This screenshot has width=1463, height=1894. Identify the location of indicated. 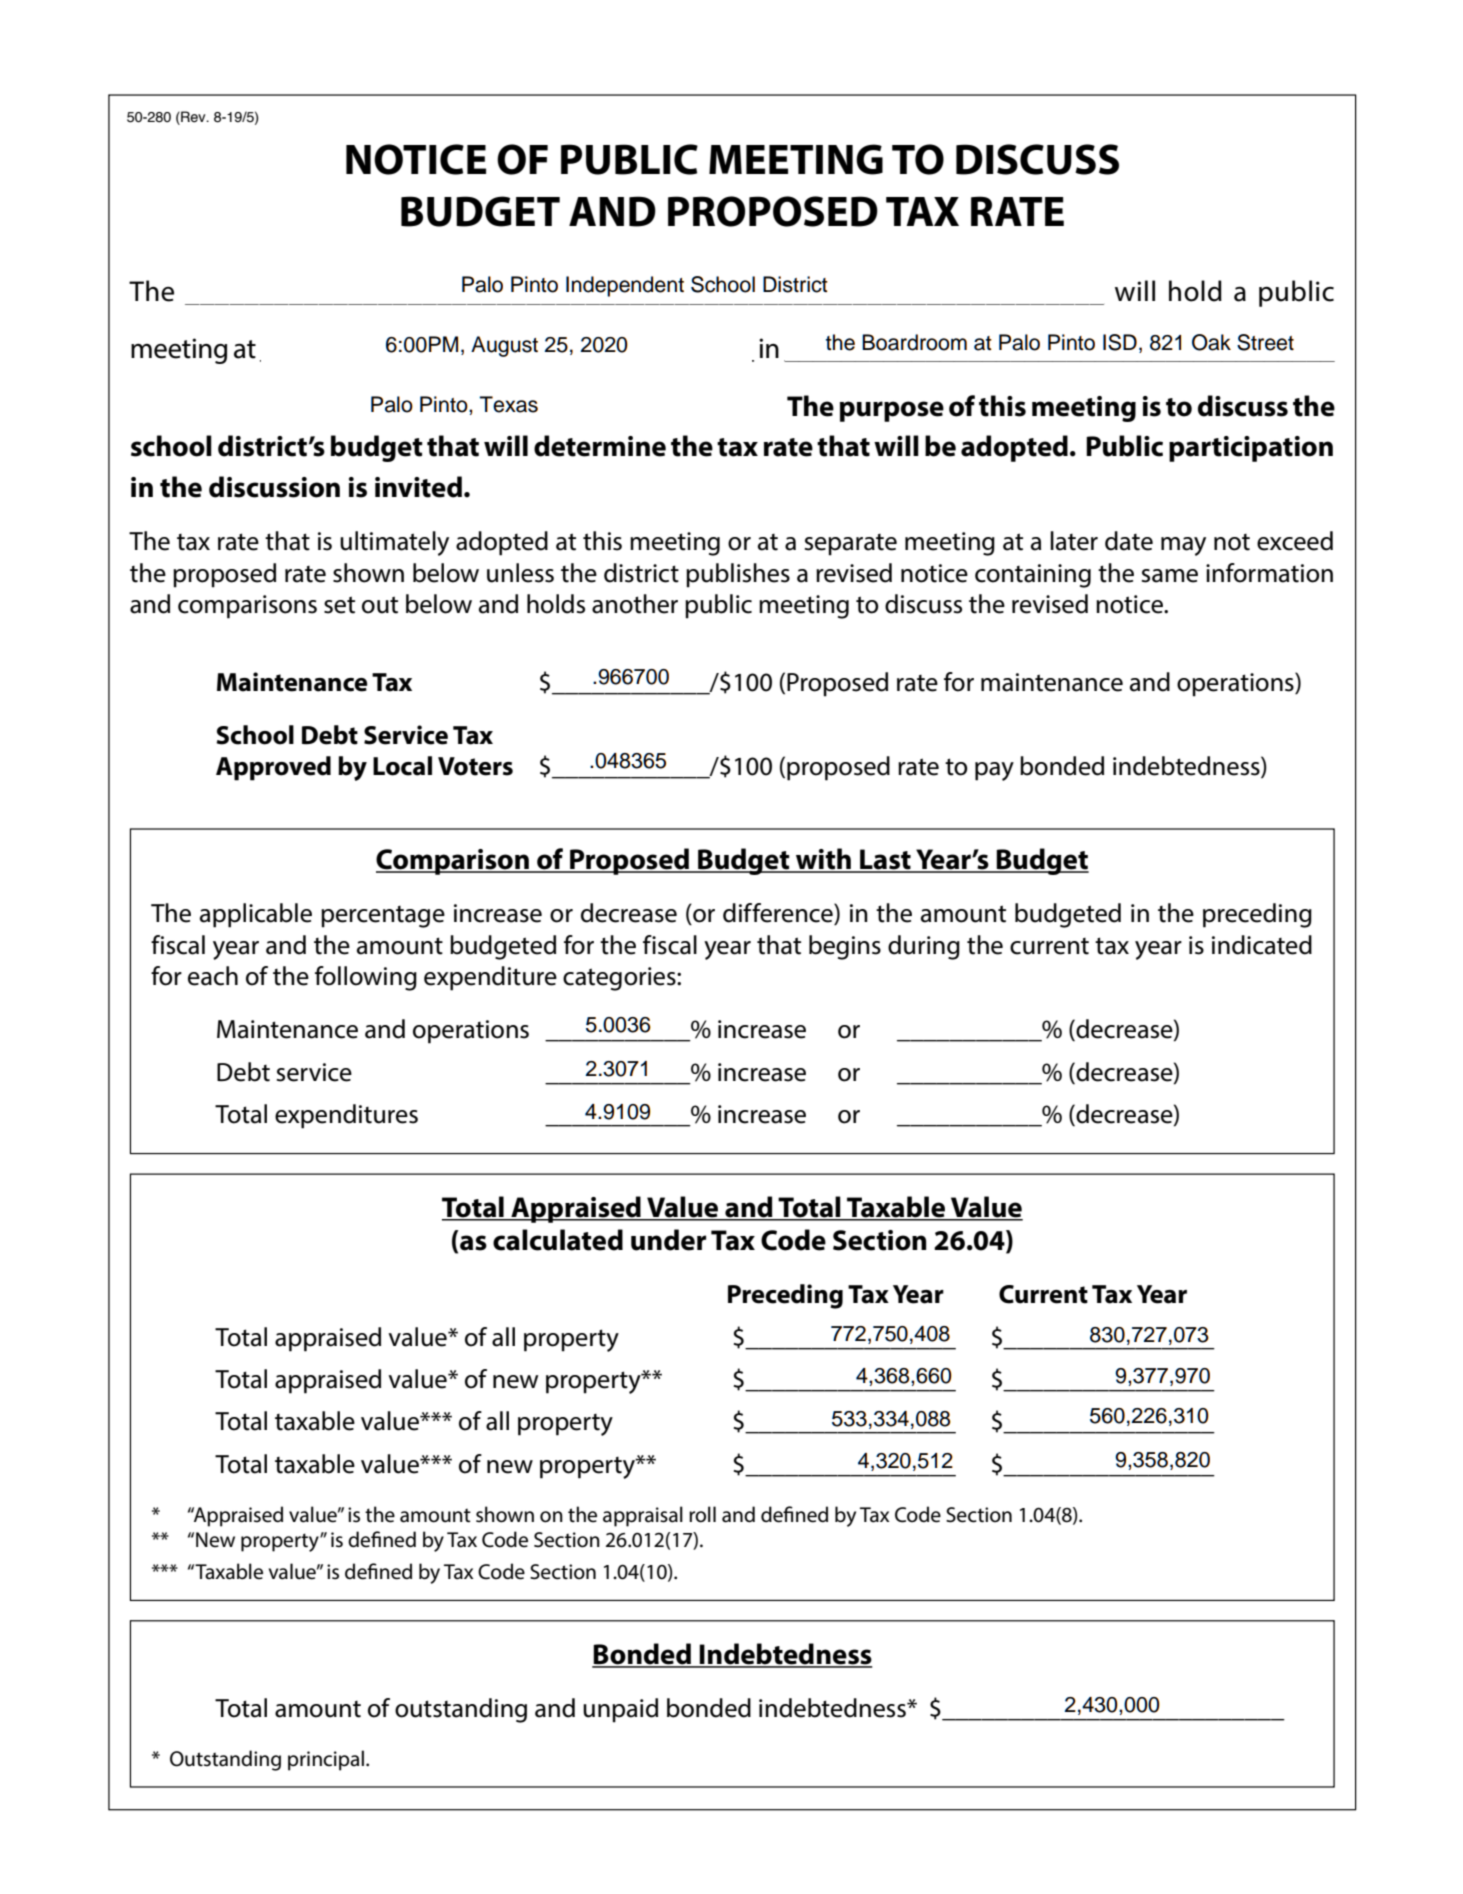
(1262, 945).
